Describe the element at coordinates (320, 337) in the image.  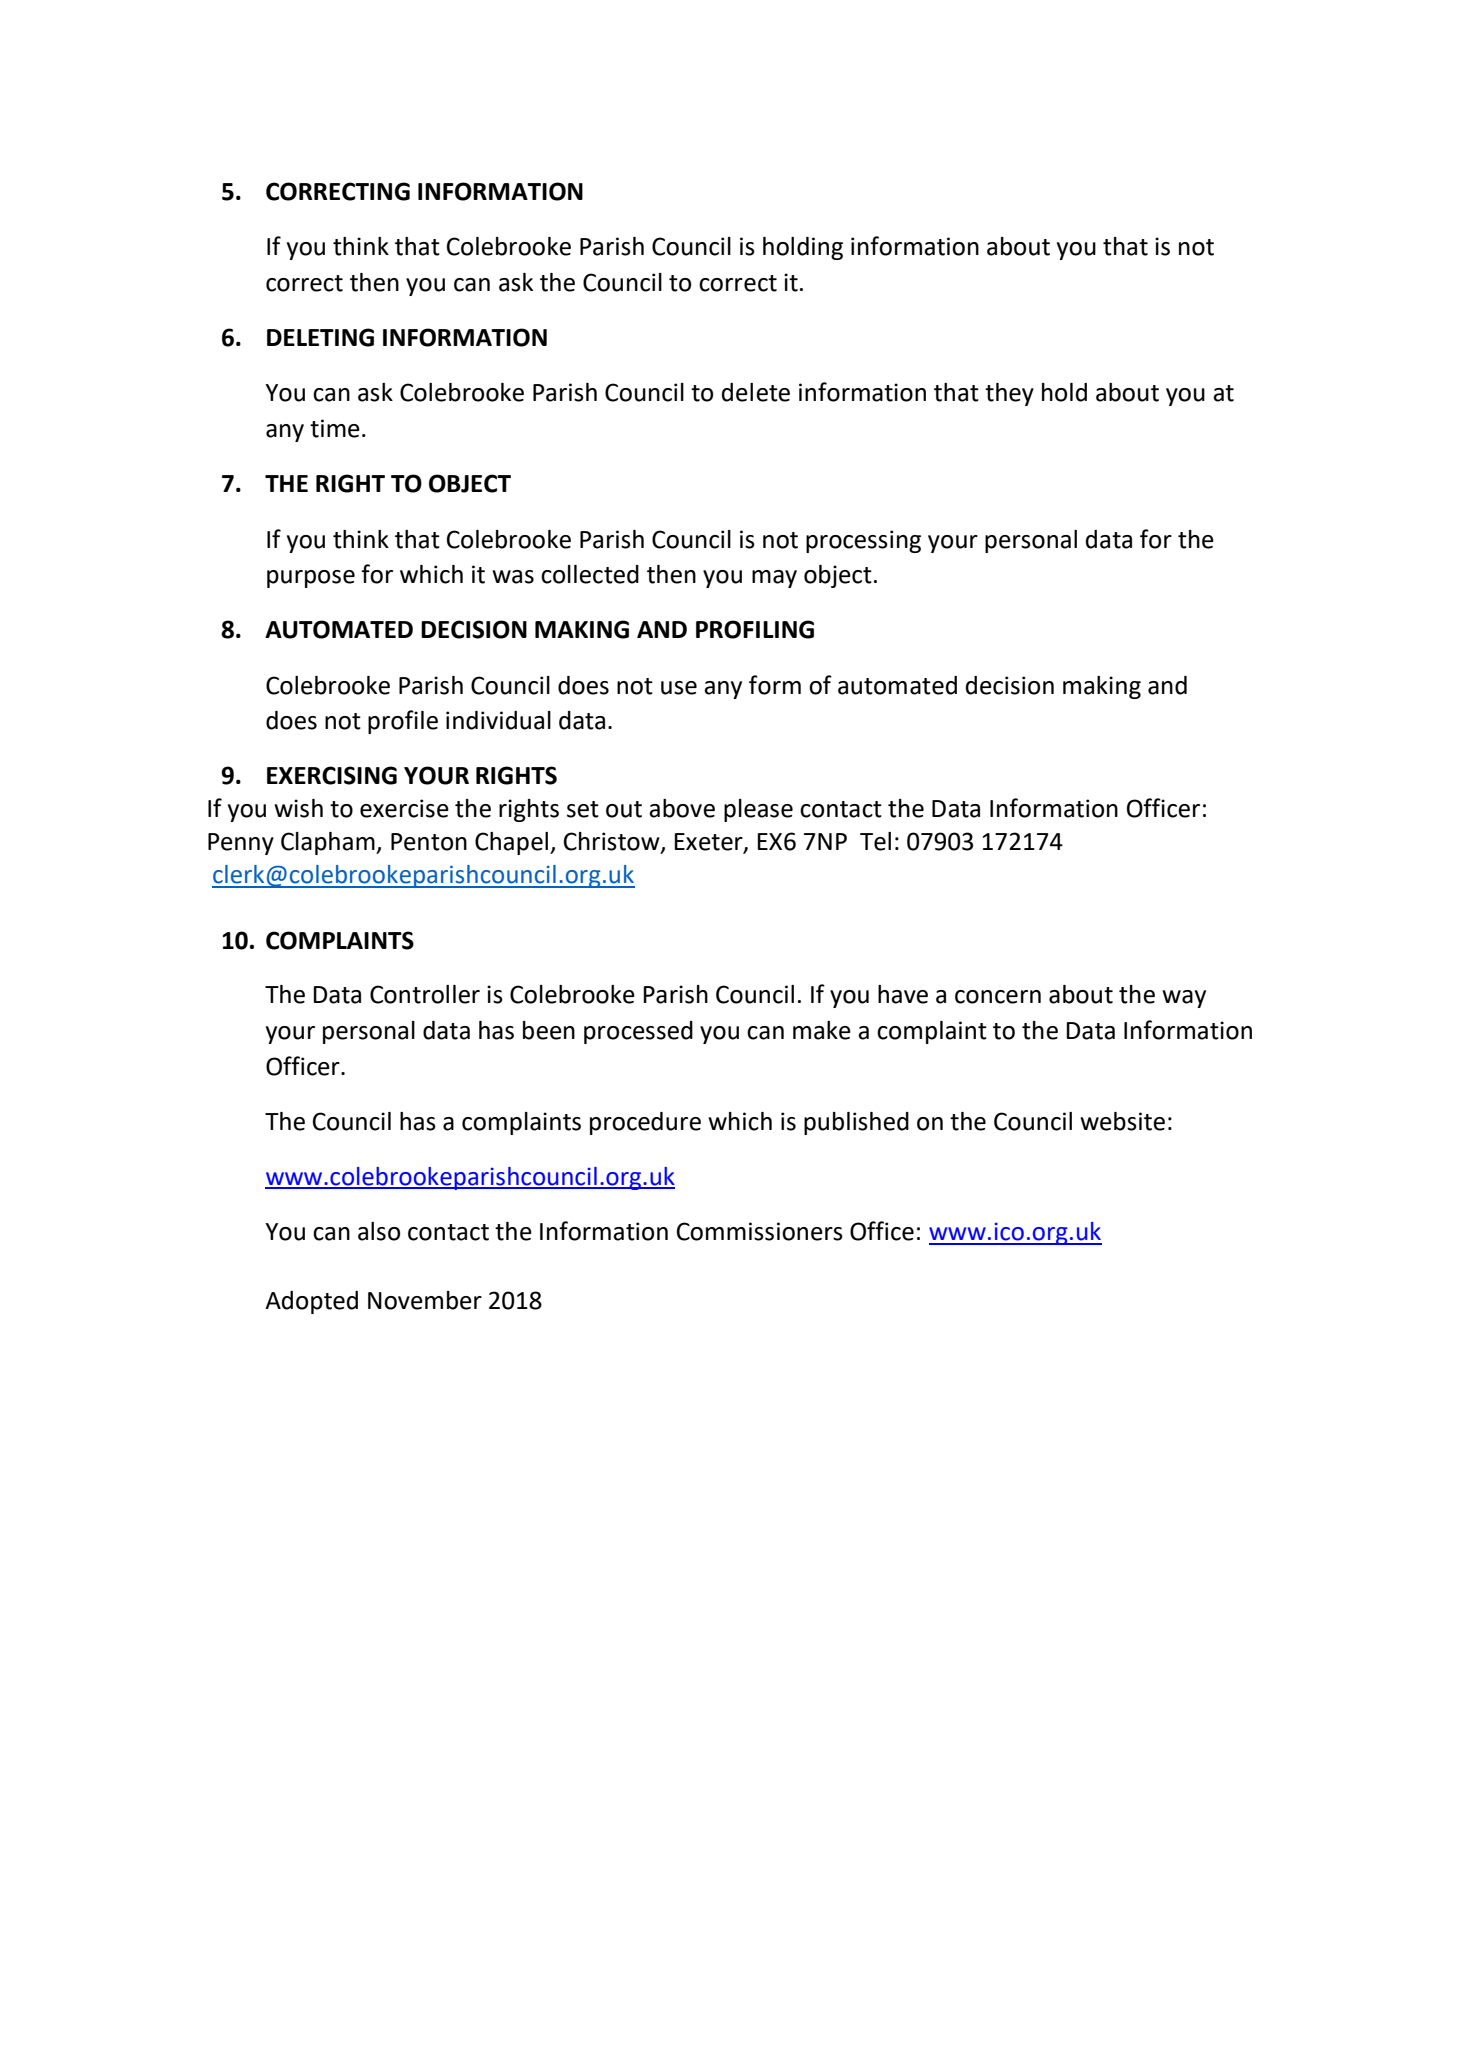
I see `DELETING` at that location.
